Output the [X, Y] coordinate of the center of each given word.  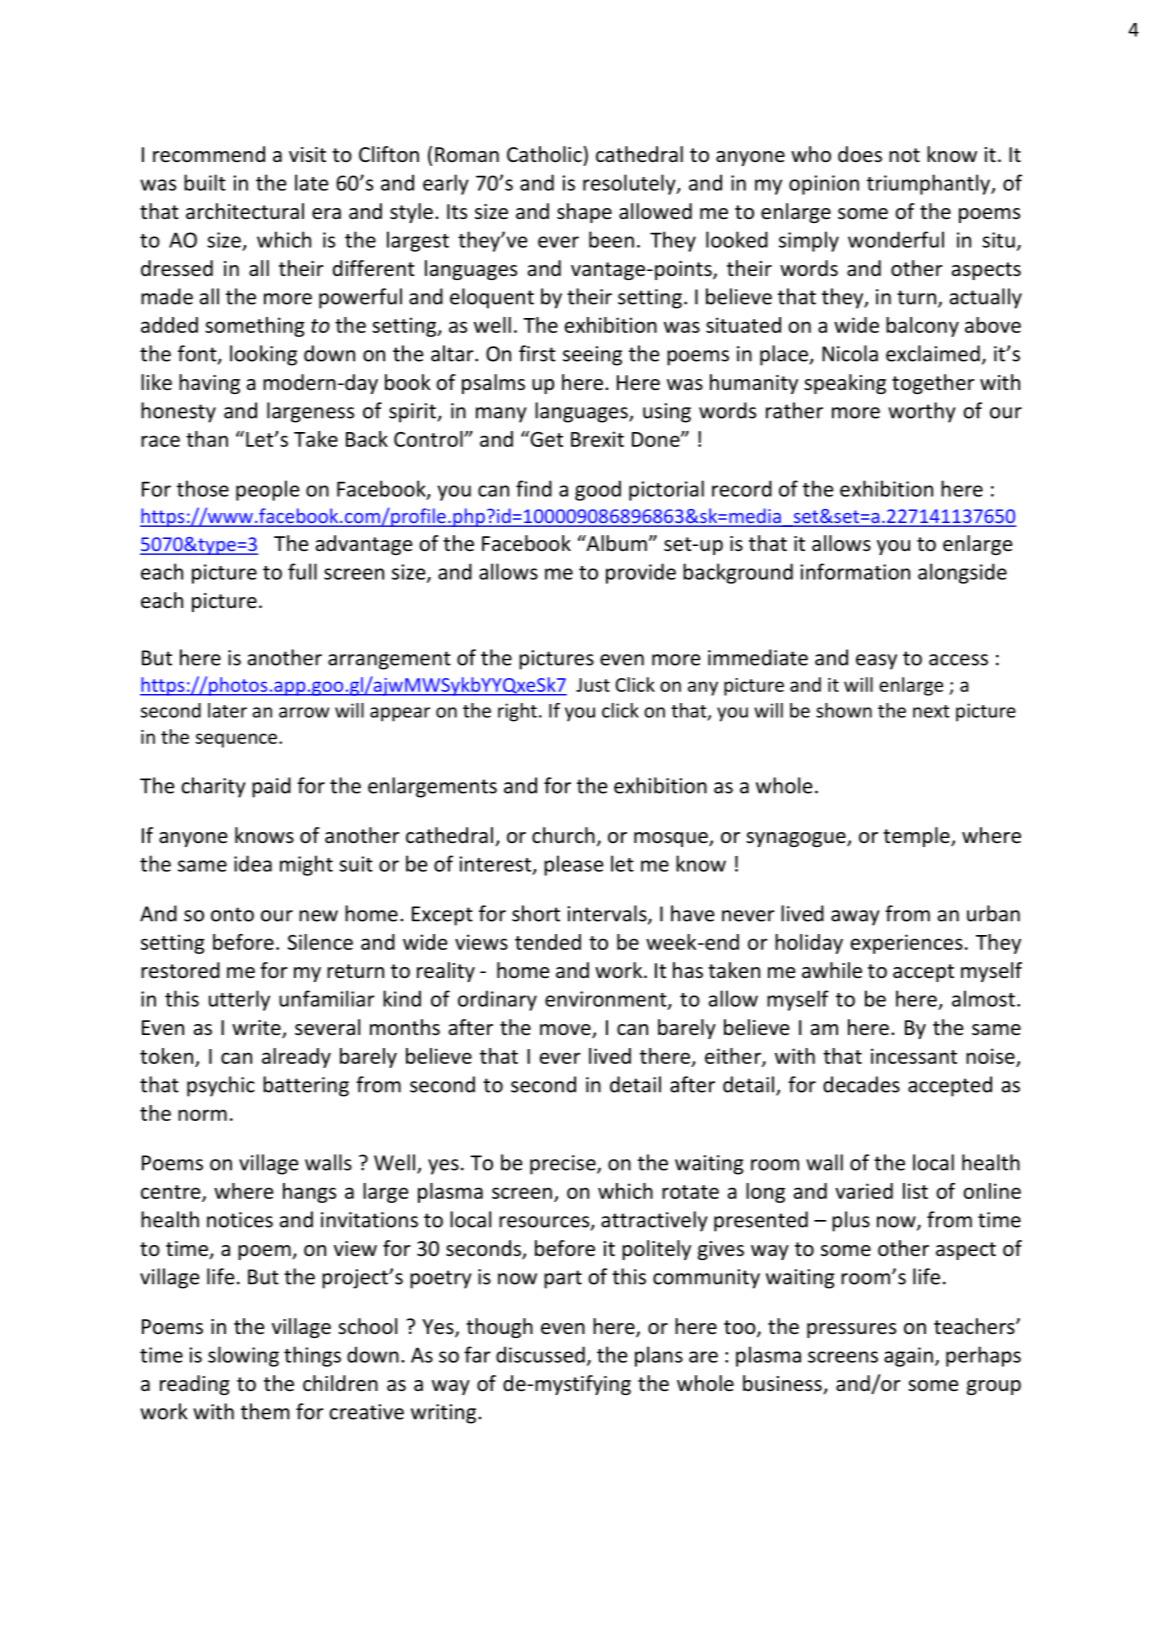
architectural [245, 211]
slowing [243, 1356]
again [908, 1357]
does [860, 154]
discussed [540, 1354]
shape [584, 213]
